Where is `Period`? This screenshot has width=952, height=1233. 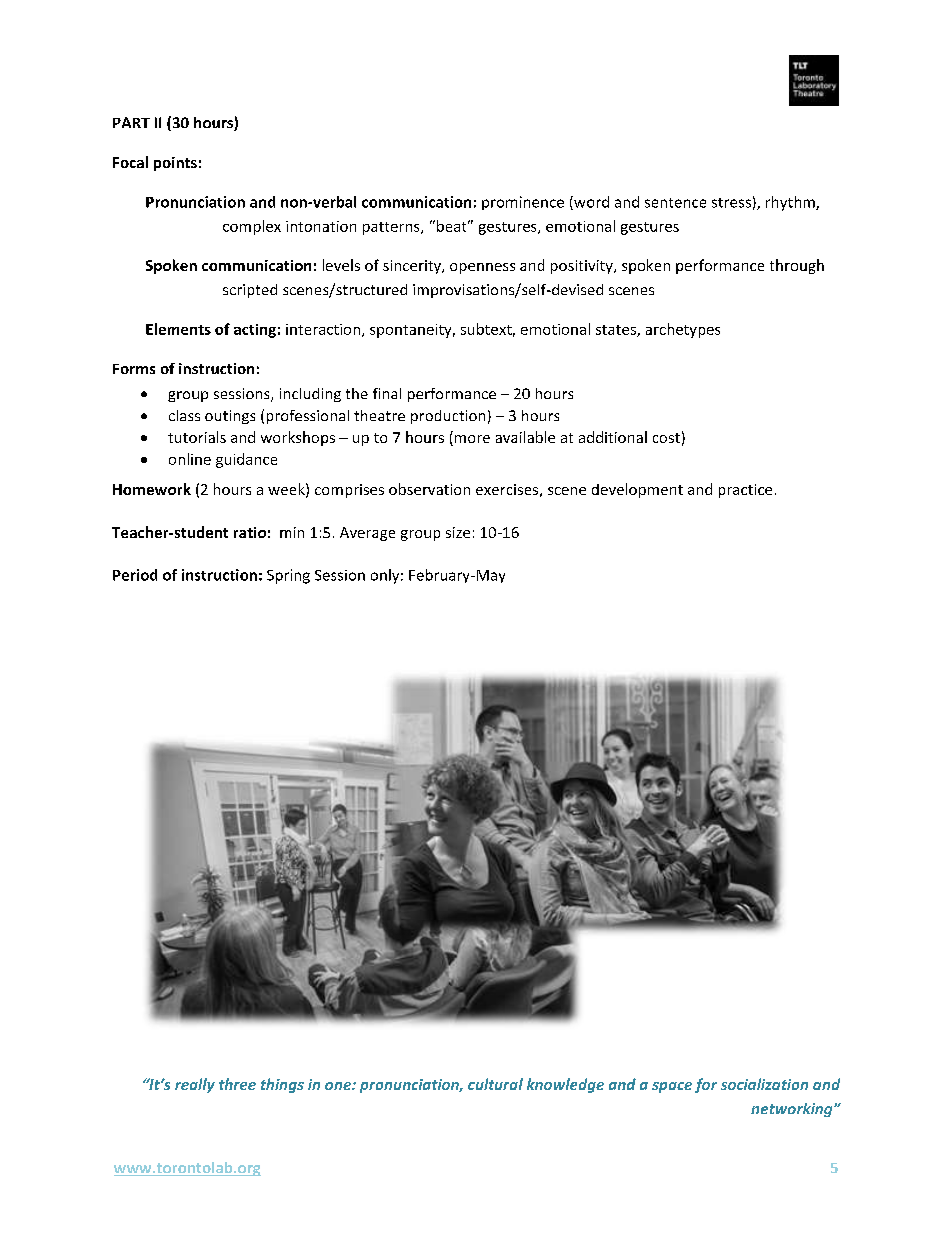 Period is located at coordinates (135, 575).
